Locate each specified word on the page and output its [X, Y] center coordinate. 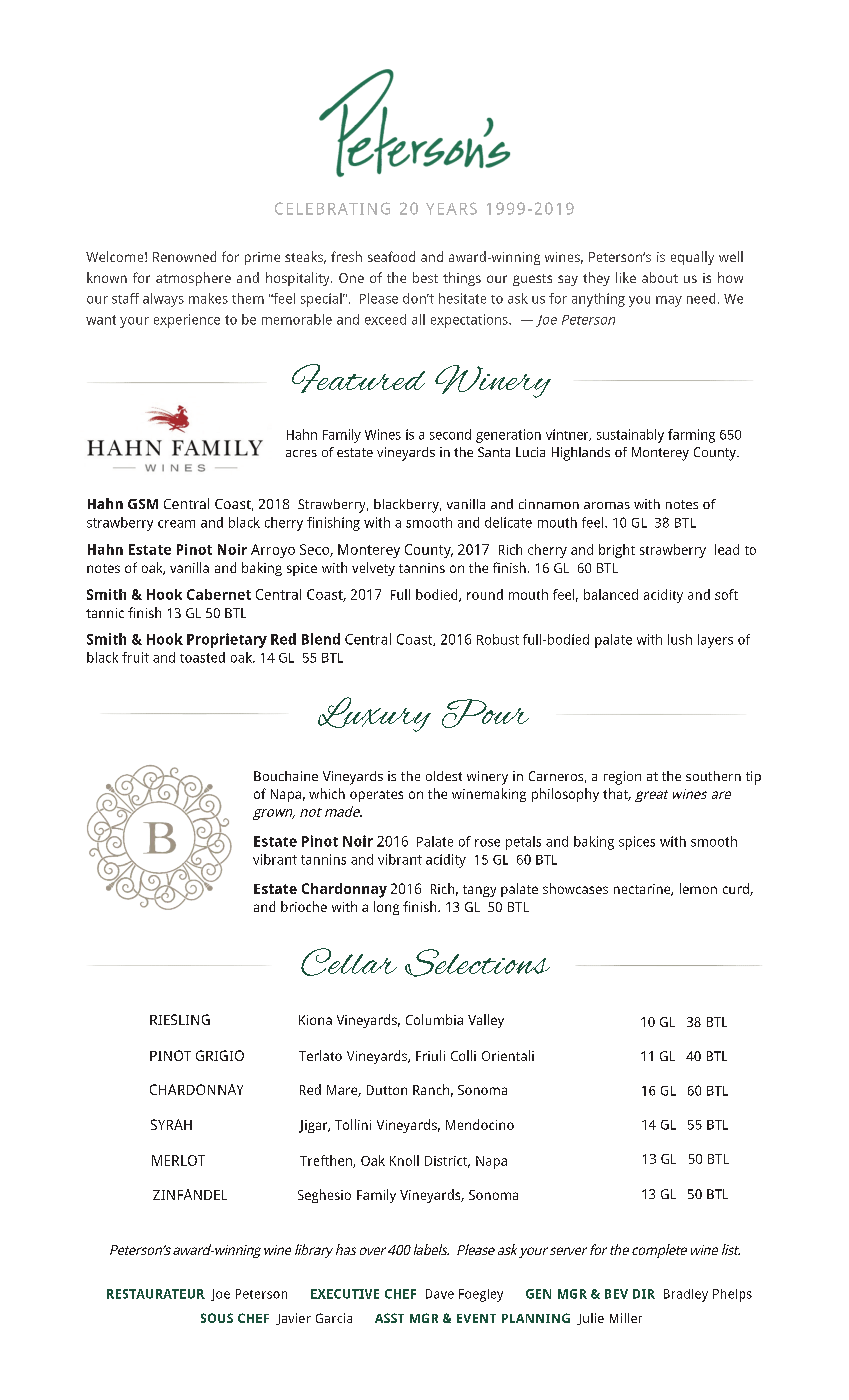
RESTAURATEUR [156, 1294]
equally [692, 258]
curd [737, 889]
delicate [508, 522]
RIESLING [180, 1019]
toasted [202, 657]
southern [713, 776]
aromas [607, 505]
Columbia [434, 1019]
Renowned [184, 256]
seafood [391, 256]
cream [176, 524]
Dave [440, 1294]
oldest [444, 776]
